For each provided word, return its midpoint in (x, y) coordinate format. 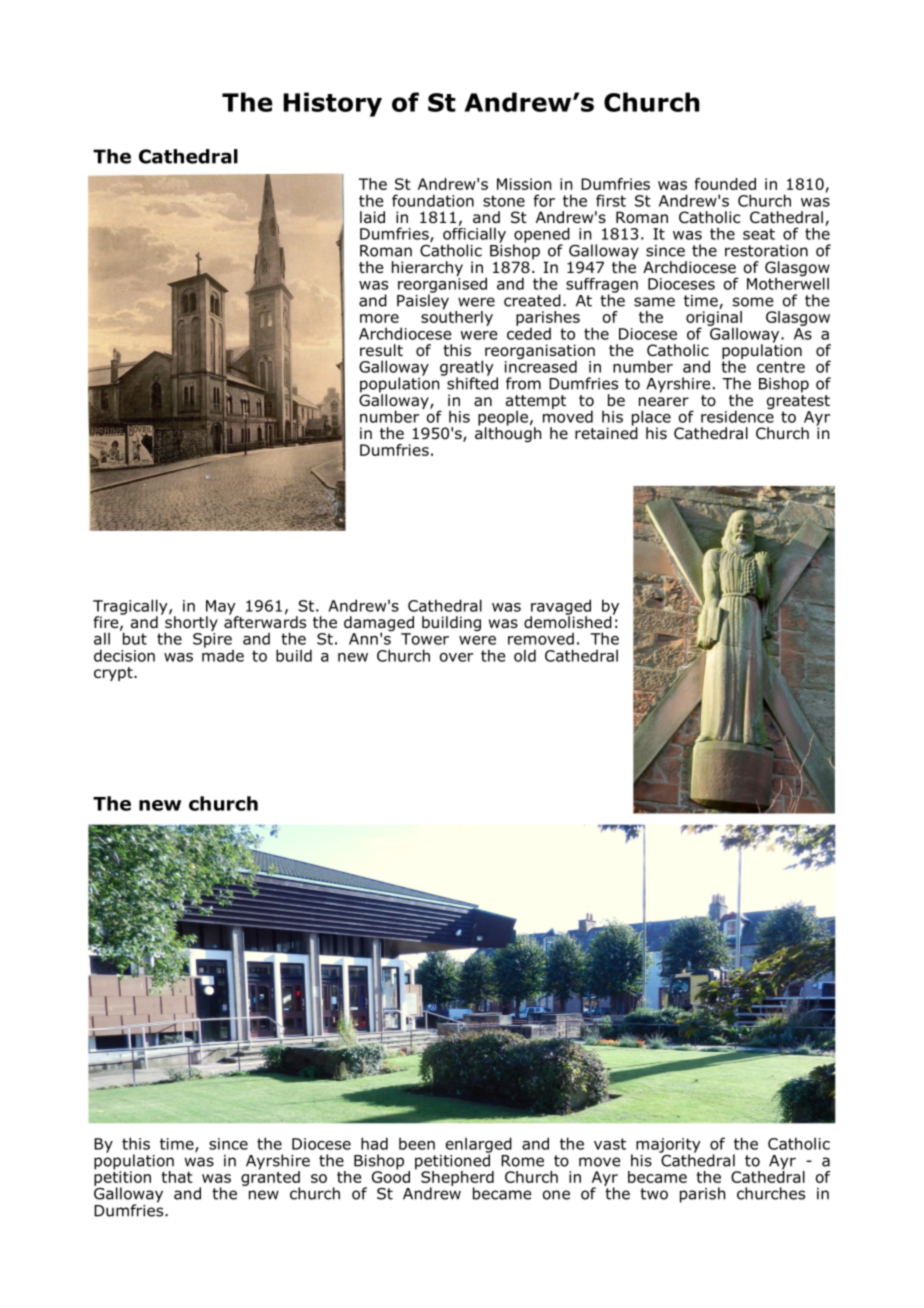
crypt (114, 674)
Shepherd (457, 1179)
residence (737, 415)
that (176, 1177)
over (456, 657)
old (525, 655)
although (508, 433)
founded (725, 184)
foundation (433, 200)
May (222, 608)
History (332, 104)
